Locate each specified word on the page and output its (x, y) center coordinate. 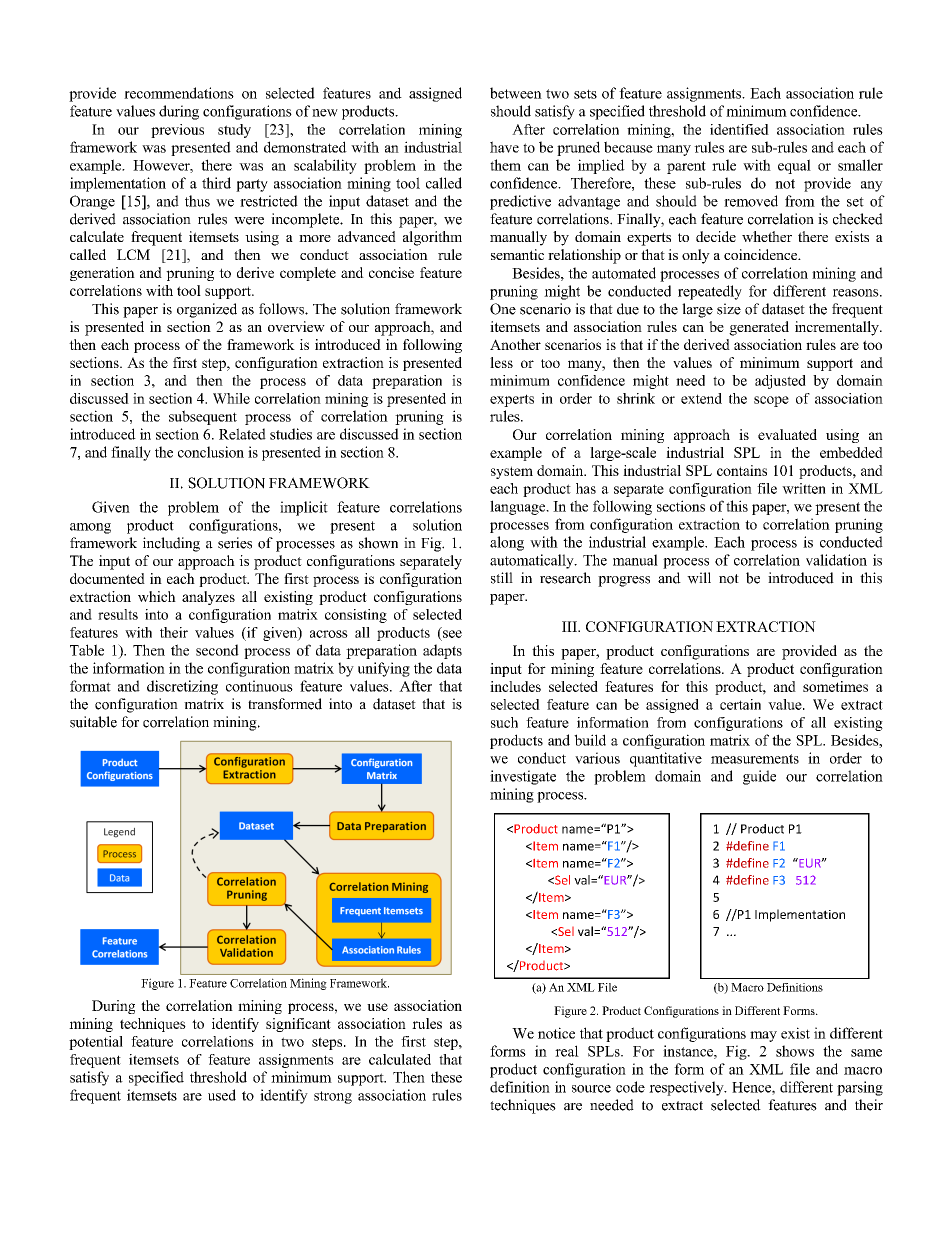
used (222, 1095)
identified (739, 129)
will (699, 578)
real (567, 1051)
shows (795, 1051)
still (502, 578)
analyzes (208, 598)
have (504, 147)
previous (177, 131)
